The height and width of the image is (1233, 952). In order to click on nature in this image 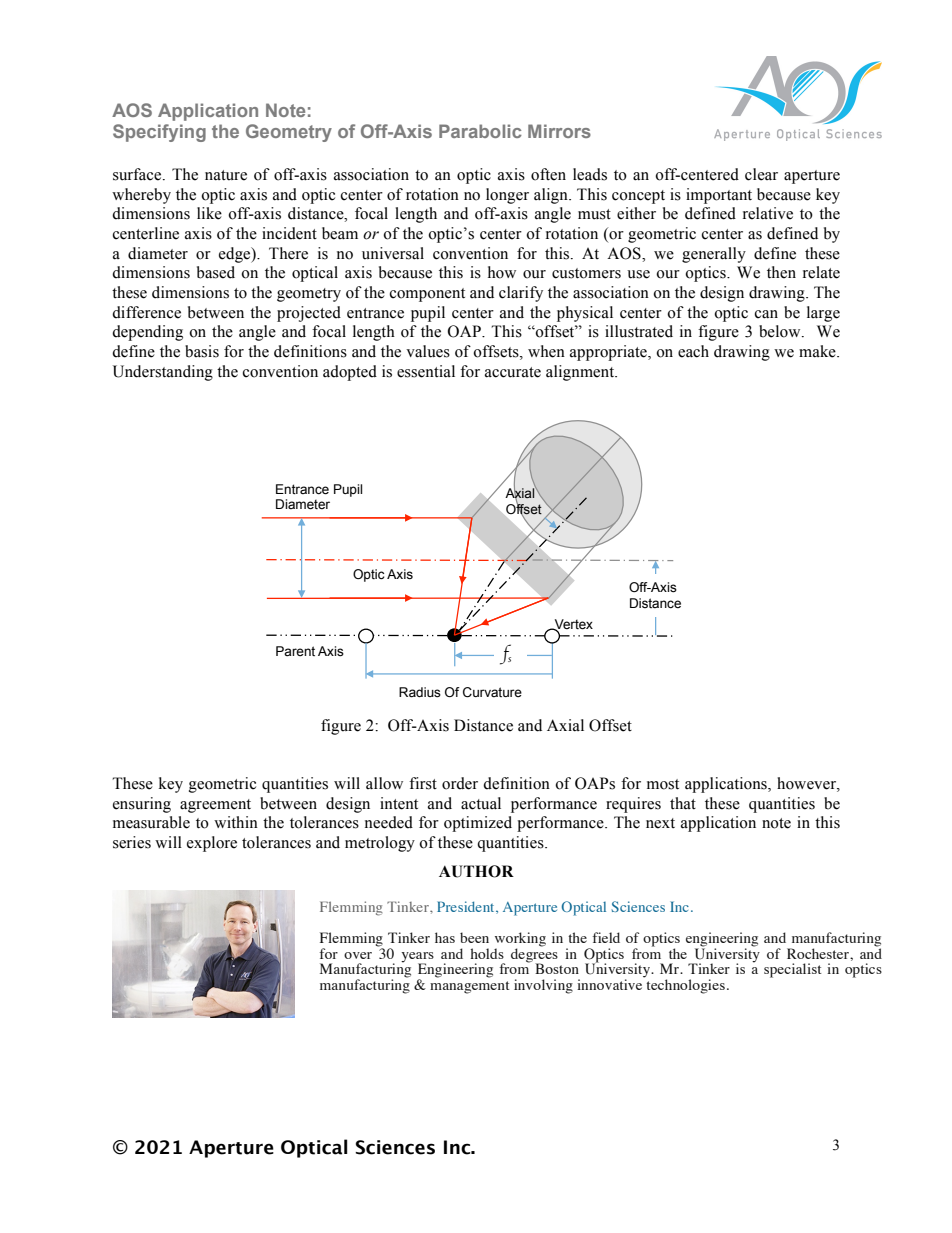, I will do `click(226, 175)`.
